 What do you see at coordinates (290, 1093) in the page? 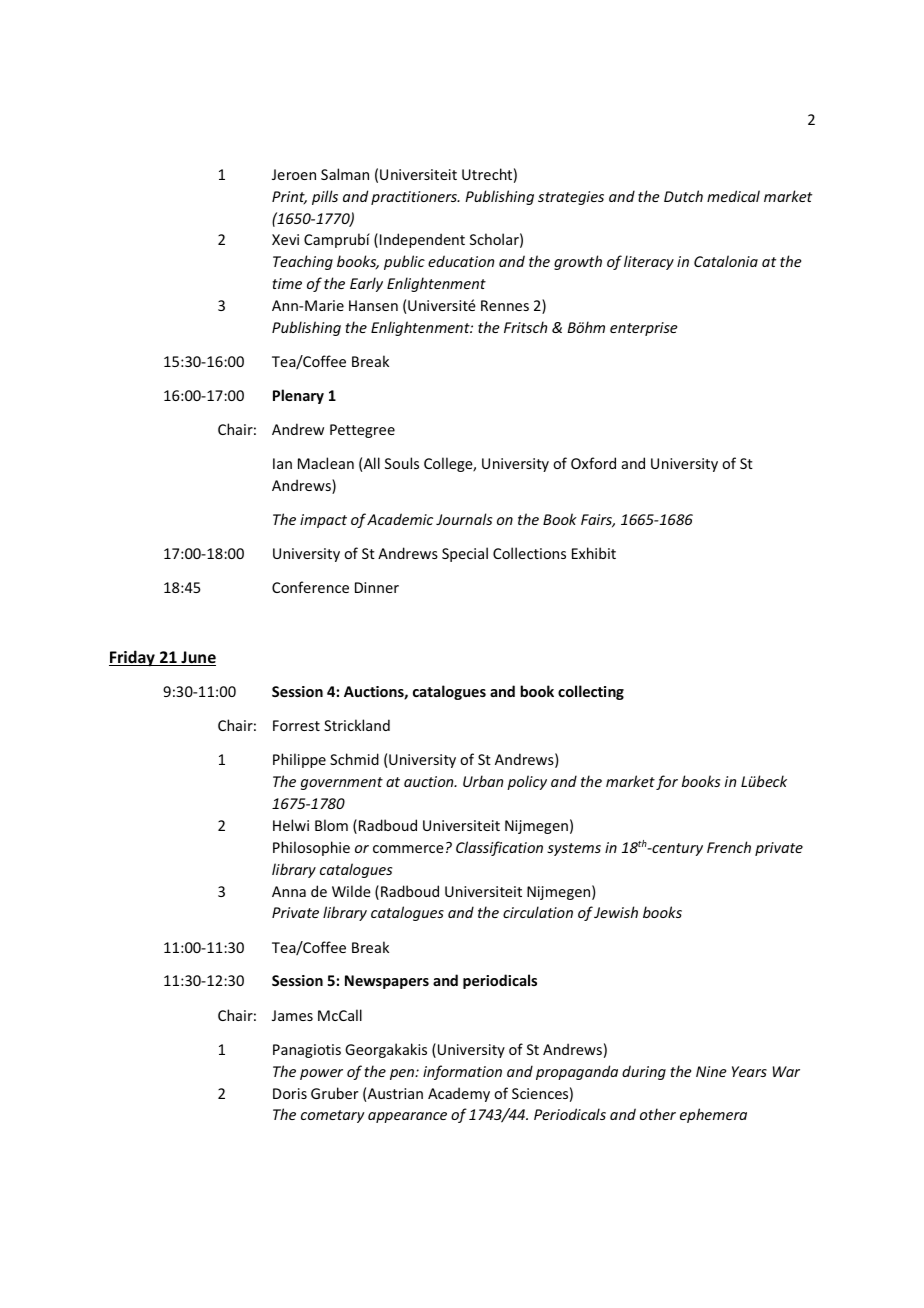
I see `Doris` at bounding box center [290, 1093].
